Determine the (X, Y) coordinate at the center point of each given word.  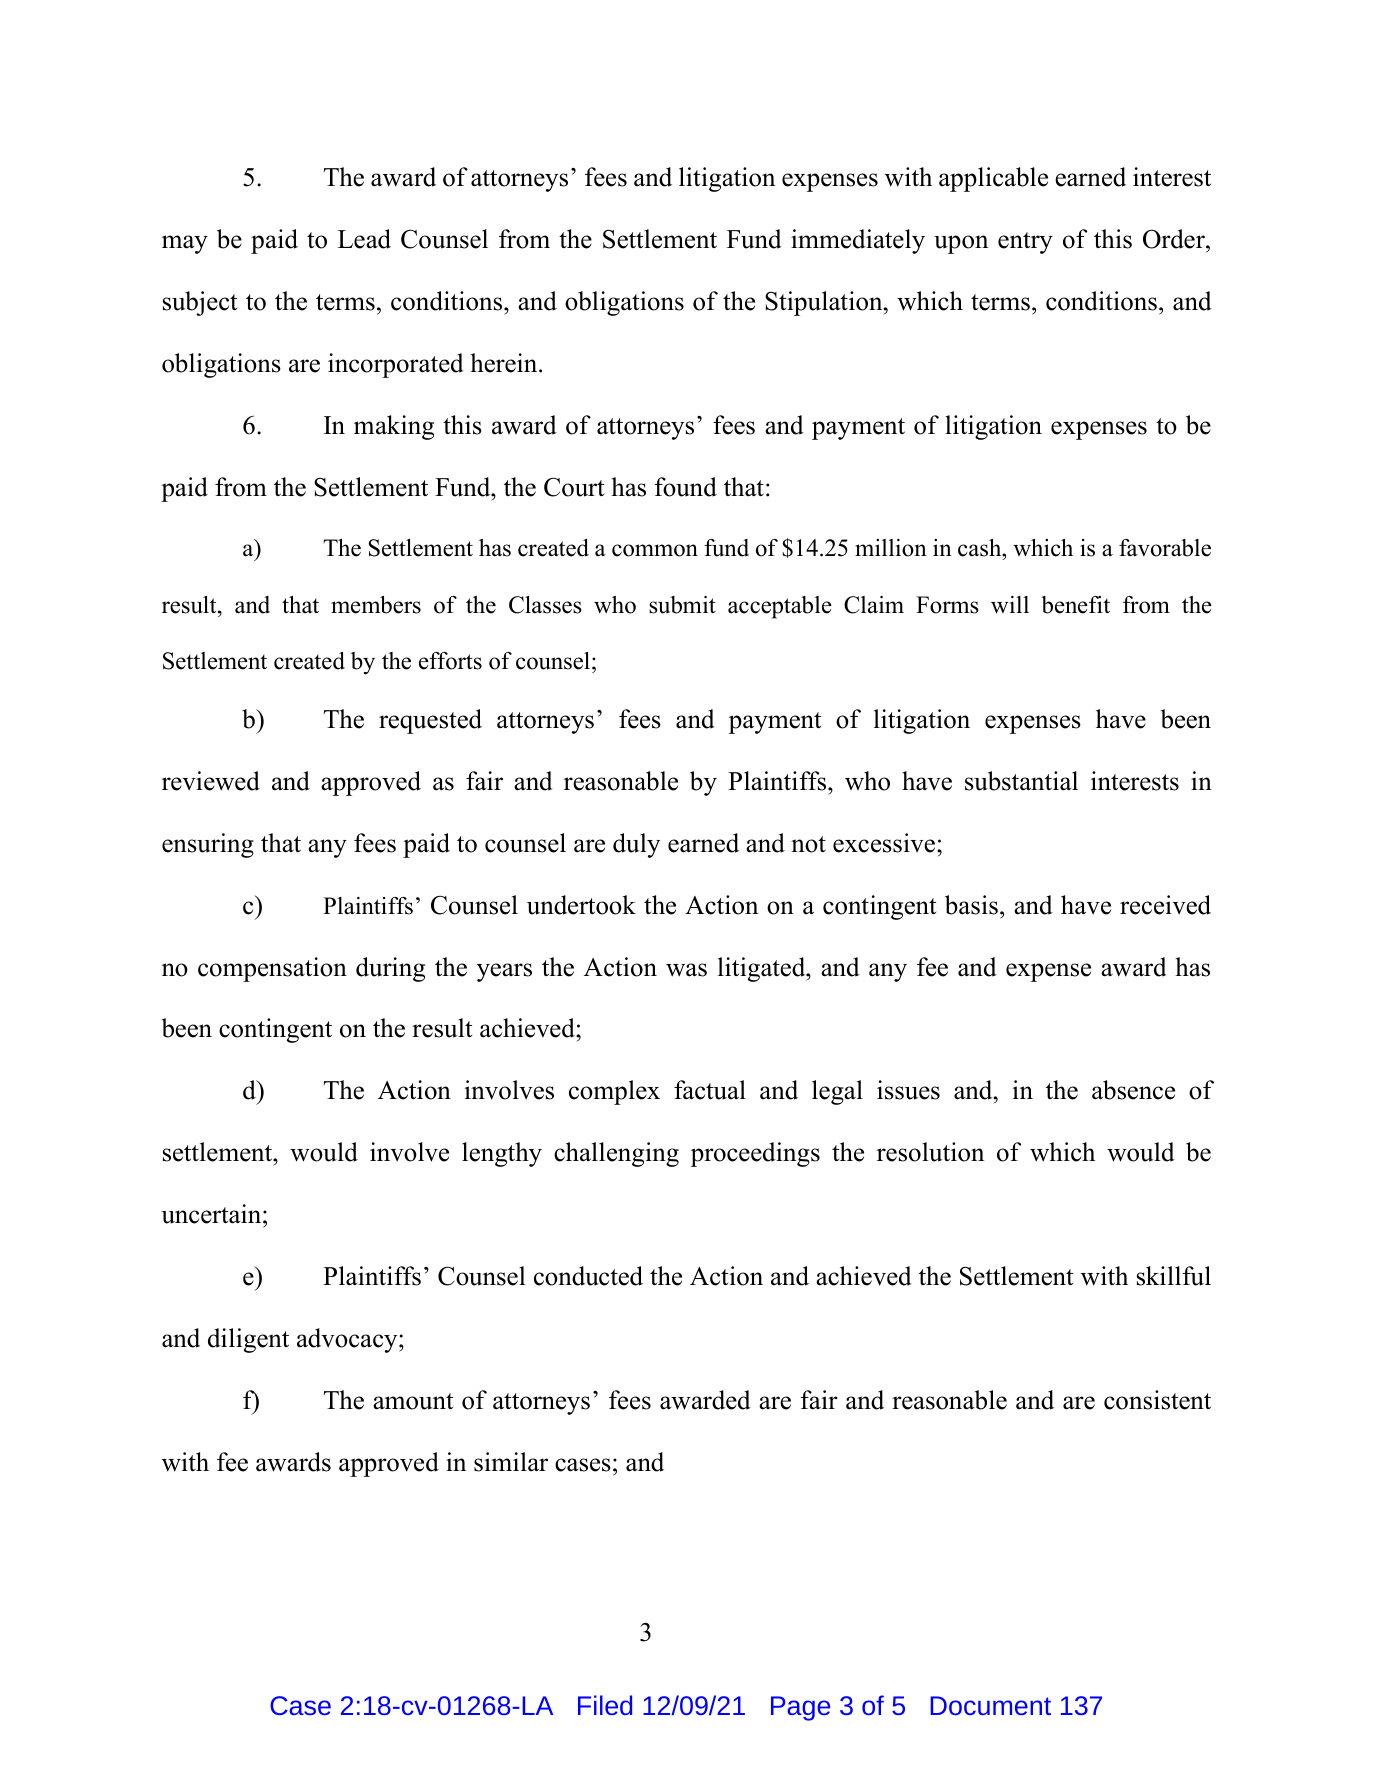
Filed (605, 1705)
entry (1025, 243)
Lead (364, 239)
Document (991, 1705)
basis (971, 905)
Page (800, 1708)
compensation (272, 969)
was (686, 970)
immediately (858, 241)
